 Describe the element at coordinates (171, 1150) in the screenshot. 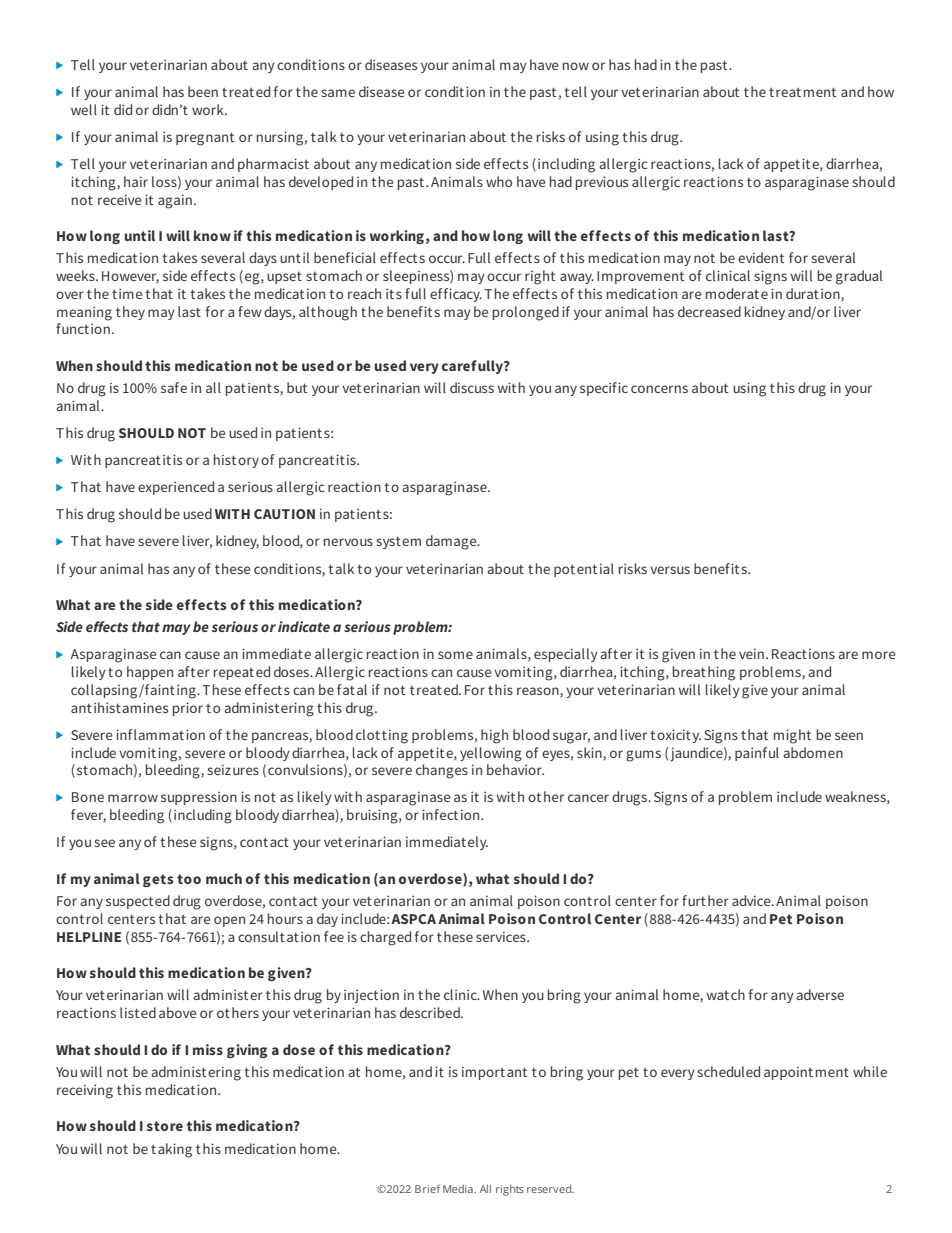

I see `taking` at that location.
